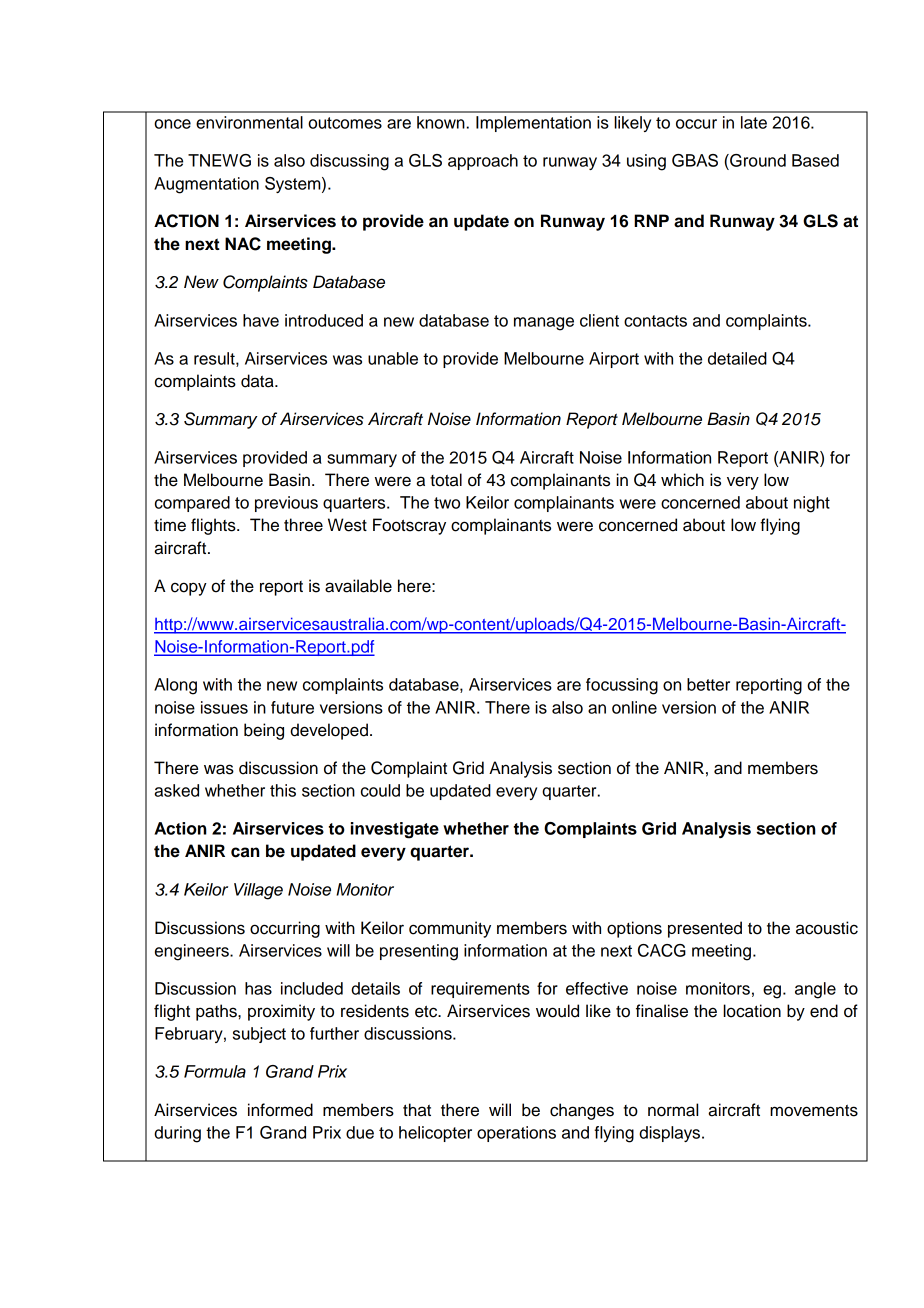  I want to click on operations, so click(516, 1134).
